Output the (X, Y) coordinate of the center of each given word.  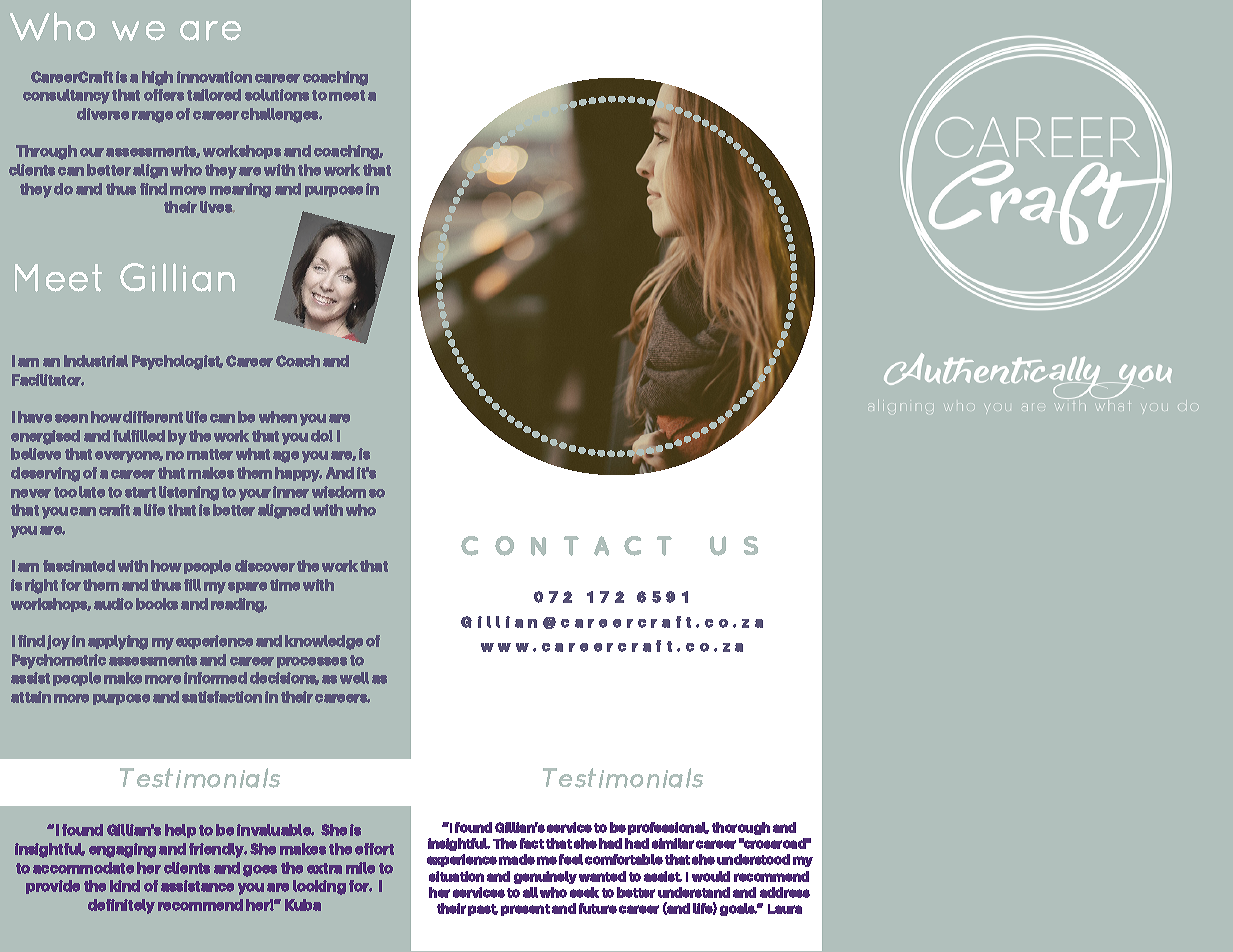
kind (125, 886)
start (140, 492)
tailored (214, 95)
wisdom (339, 492)
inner (291, 492)
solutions (277, 95)
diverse (103, 114)
